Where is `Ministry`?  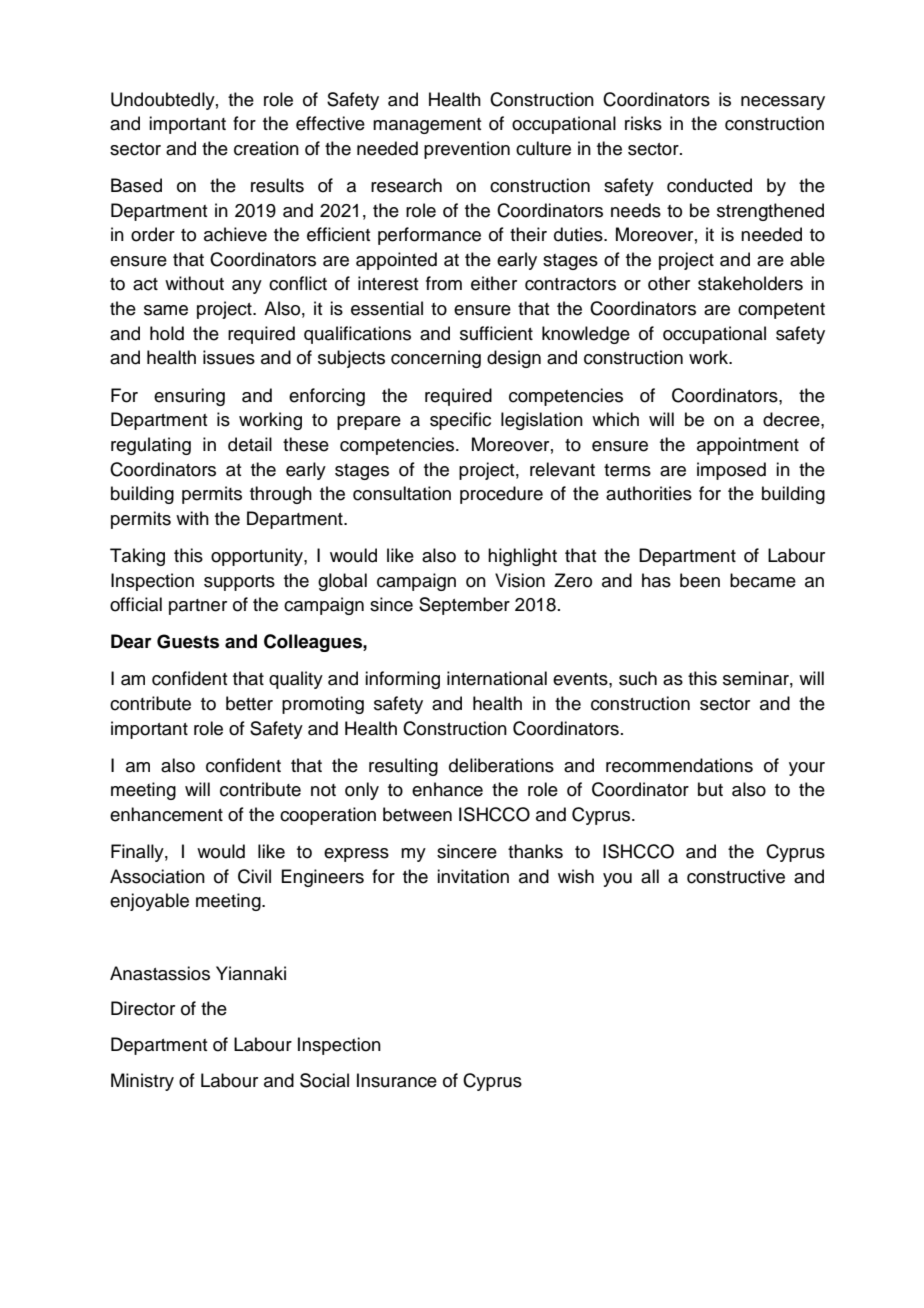 Ministry is located at coordinates (142, 1082).
